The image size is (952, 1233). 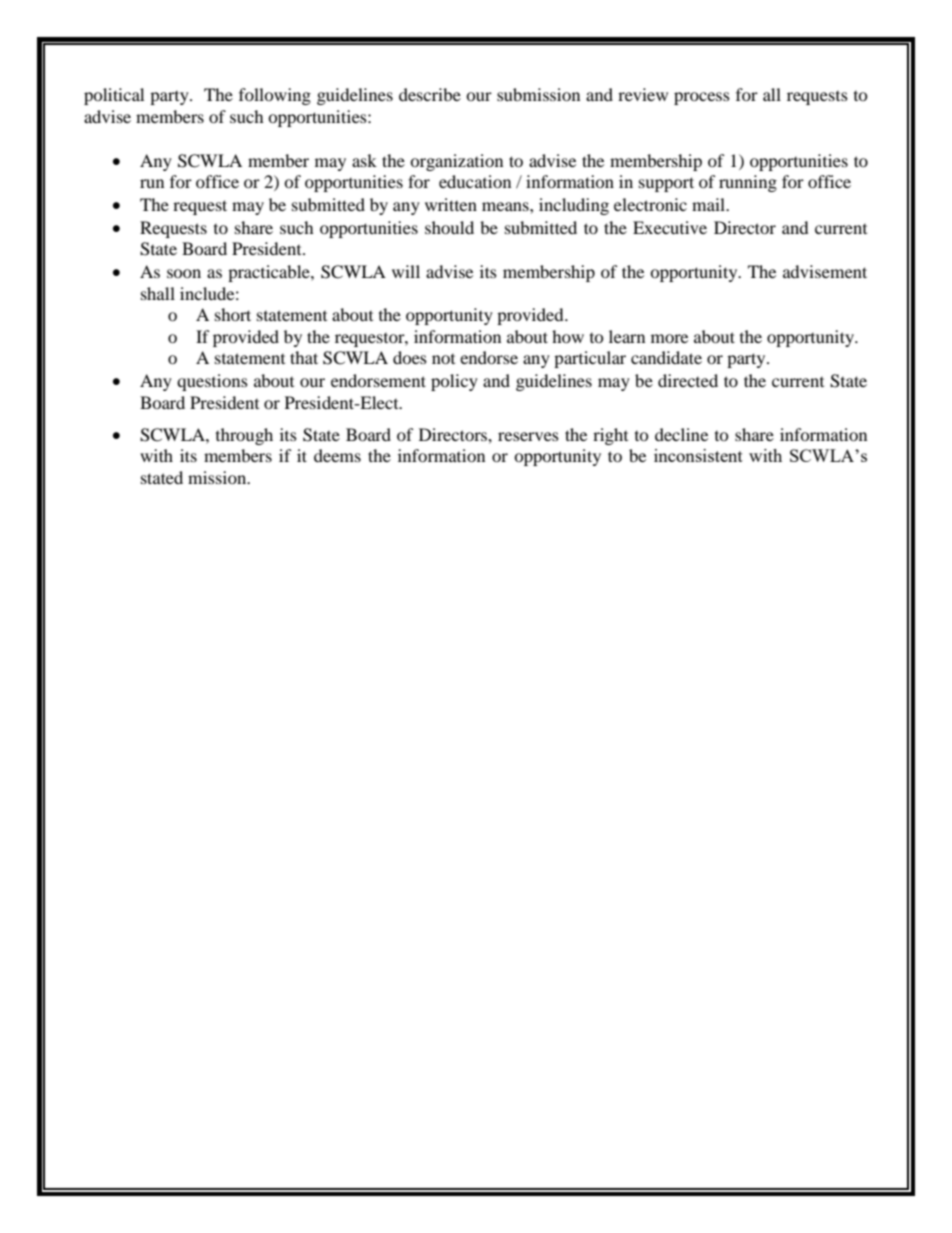 What do you see at coordinates (114, 96) in the screenshot?
I see `political` at bounding box center [114, 96].
